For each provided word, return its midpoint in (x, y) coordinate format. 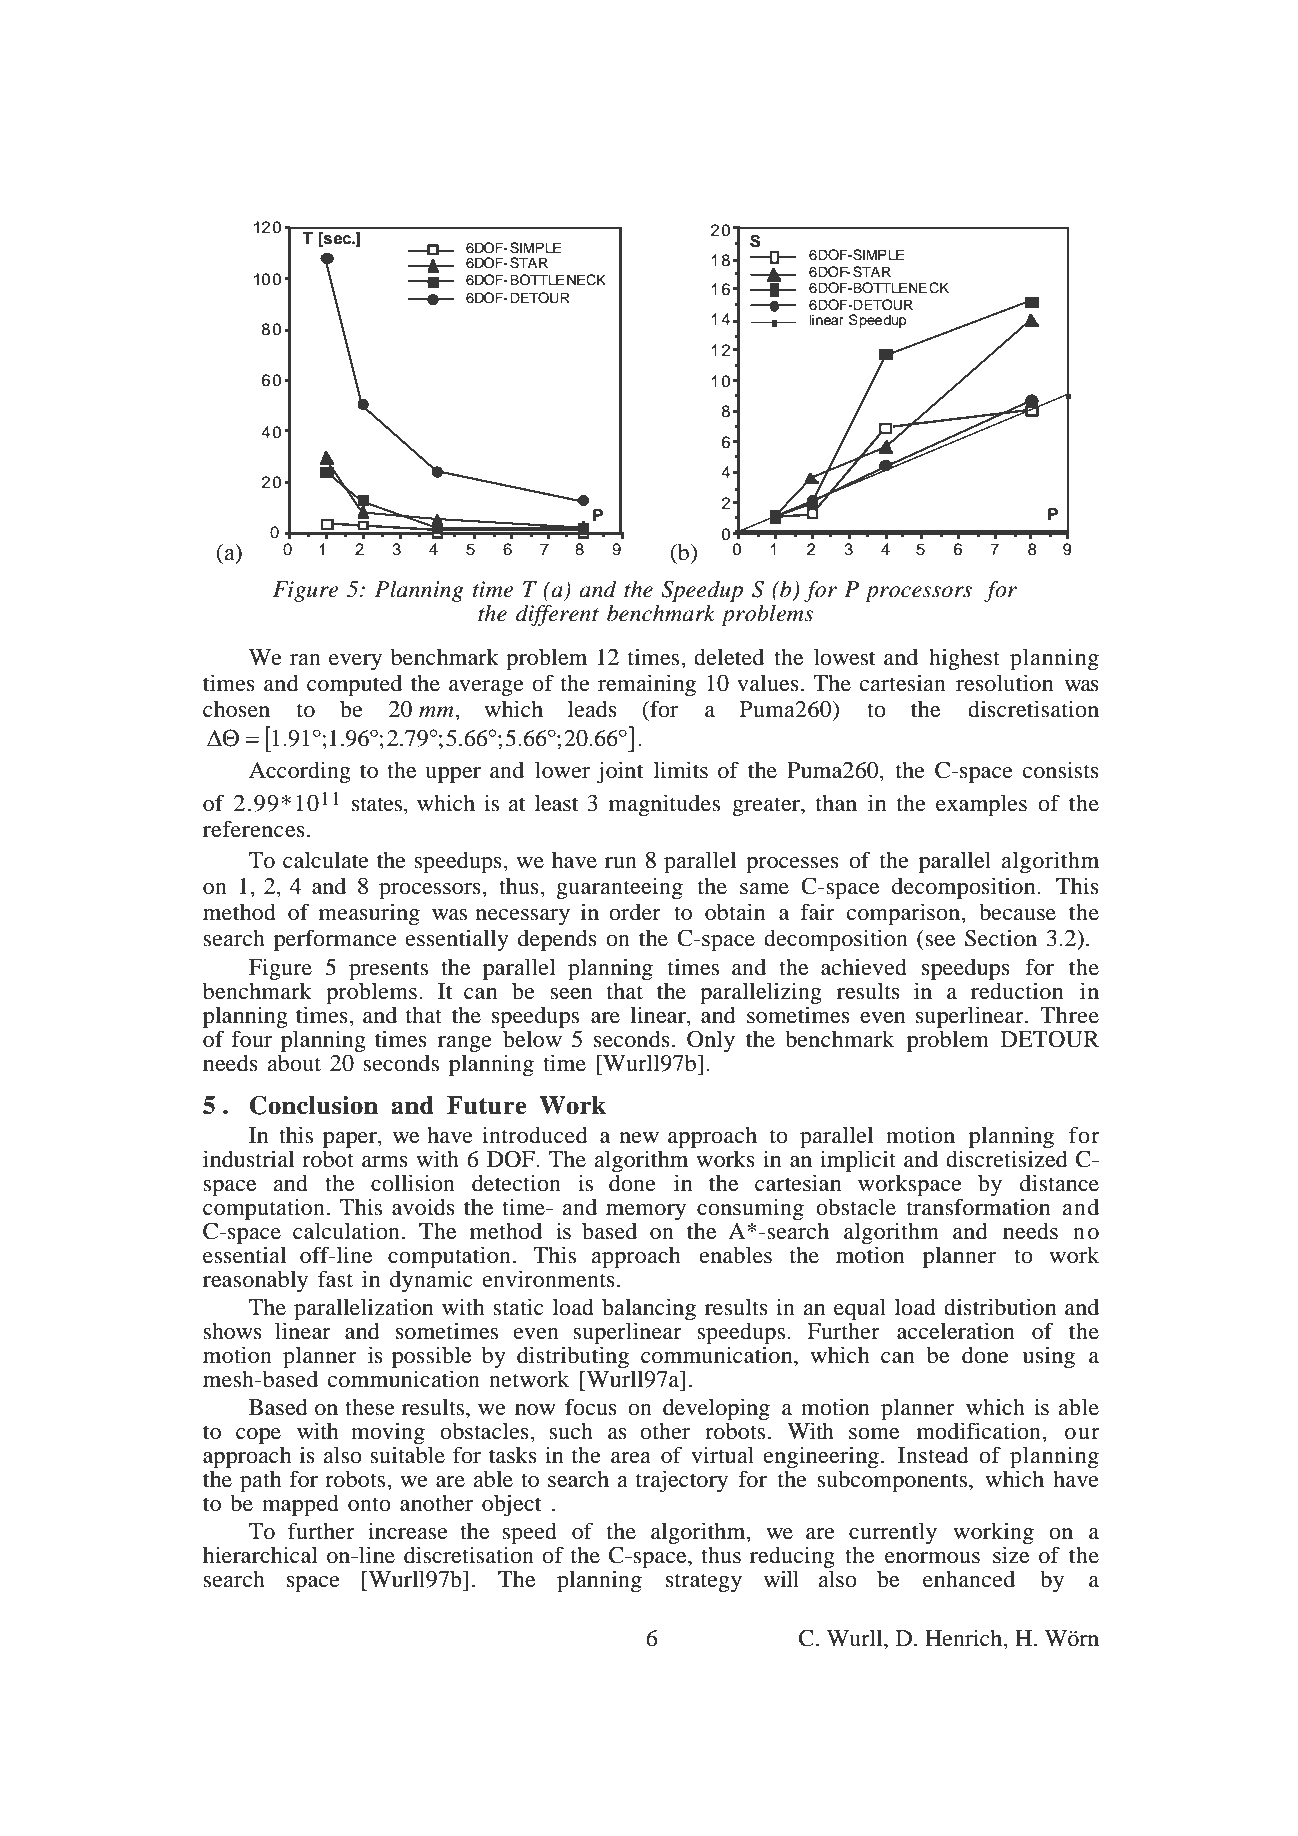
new (639, 1138)
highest (964, 659)
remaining (647, 685)
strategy (704, 1583)
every (355, 662)
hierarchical (260, 1555)
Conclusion (314, 1105)
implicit (858, 1161)
